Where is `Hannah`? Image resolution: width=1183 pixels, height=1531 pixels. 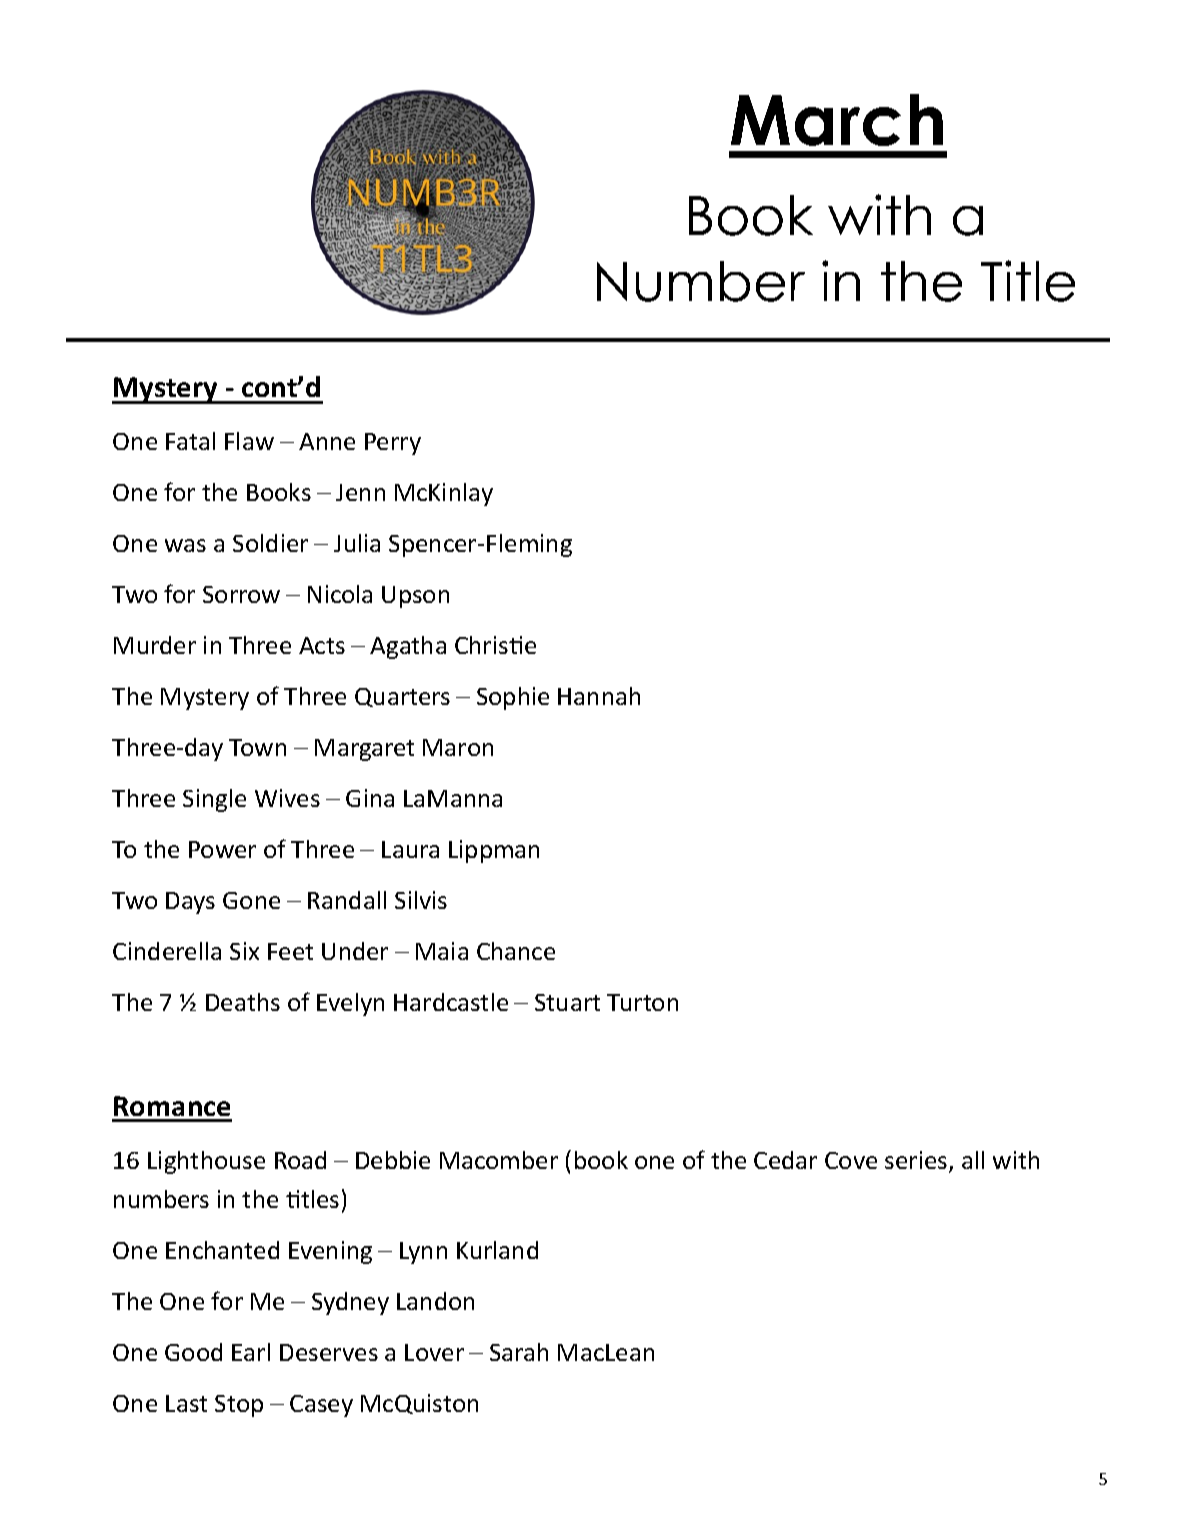 Hannah is located at coordinates (599, 696).
